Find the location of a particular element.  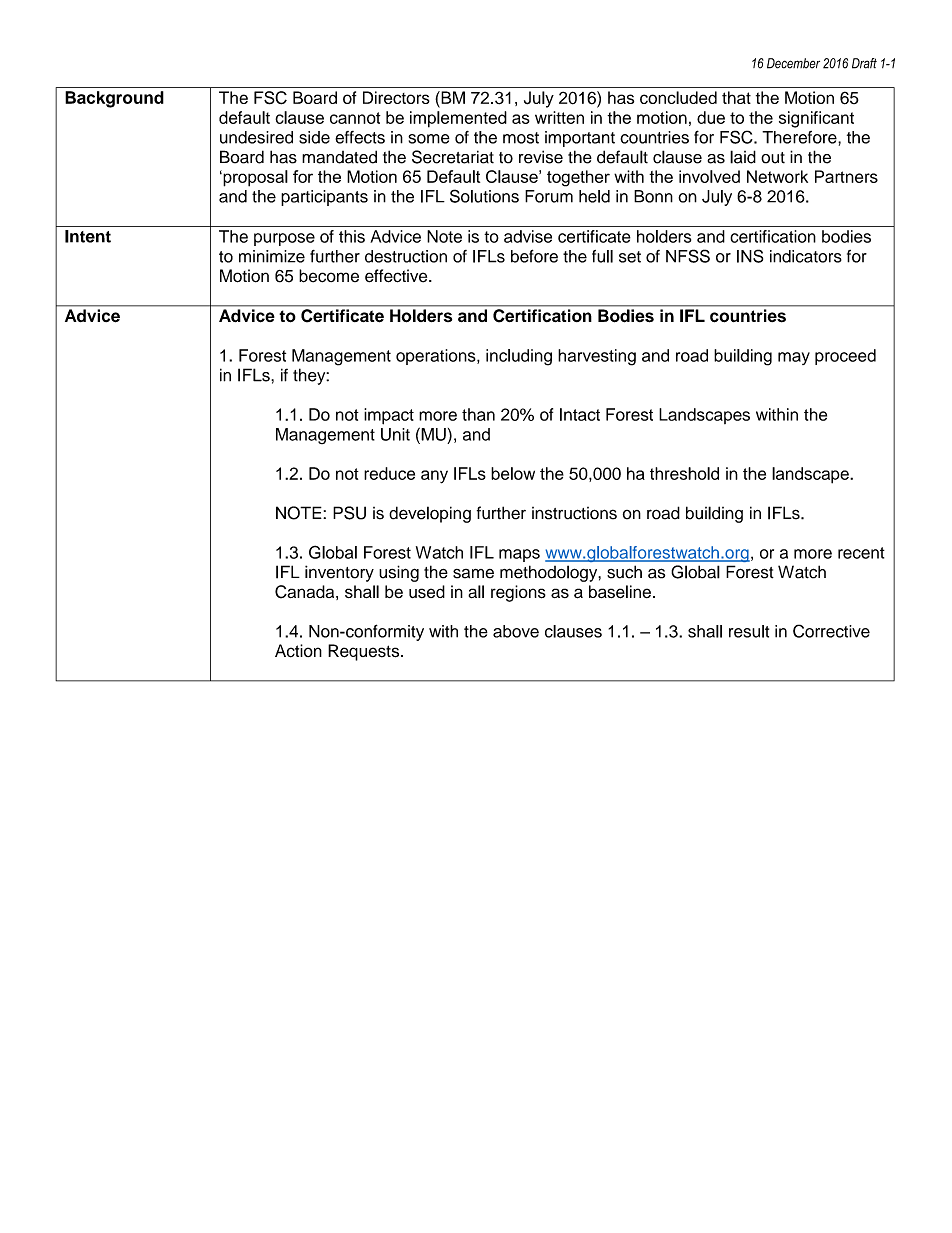

Action is located at coordinates (298, 651).
